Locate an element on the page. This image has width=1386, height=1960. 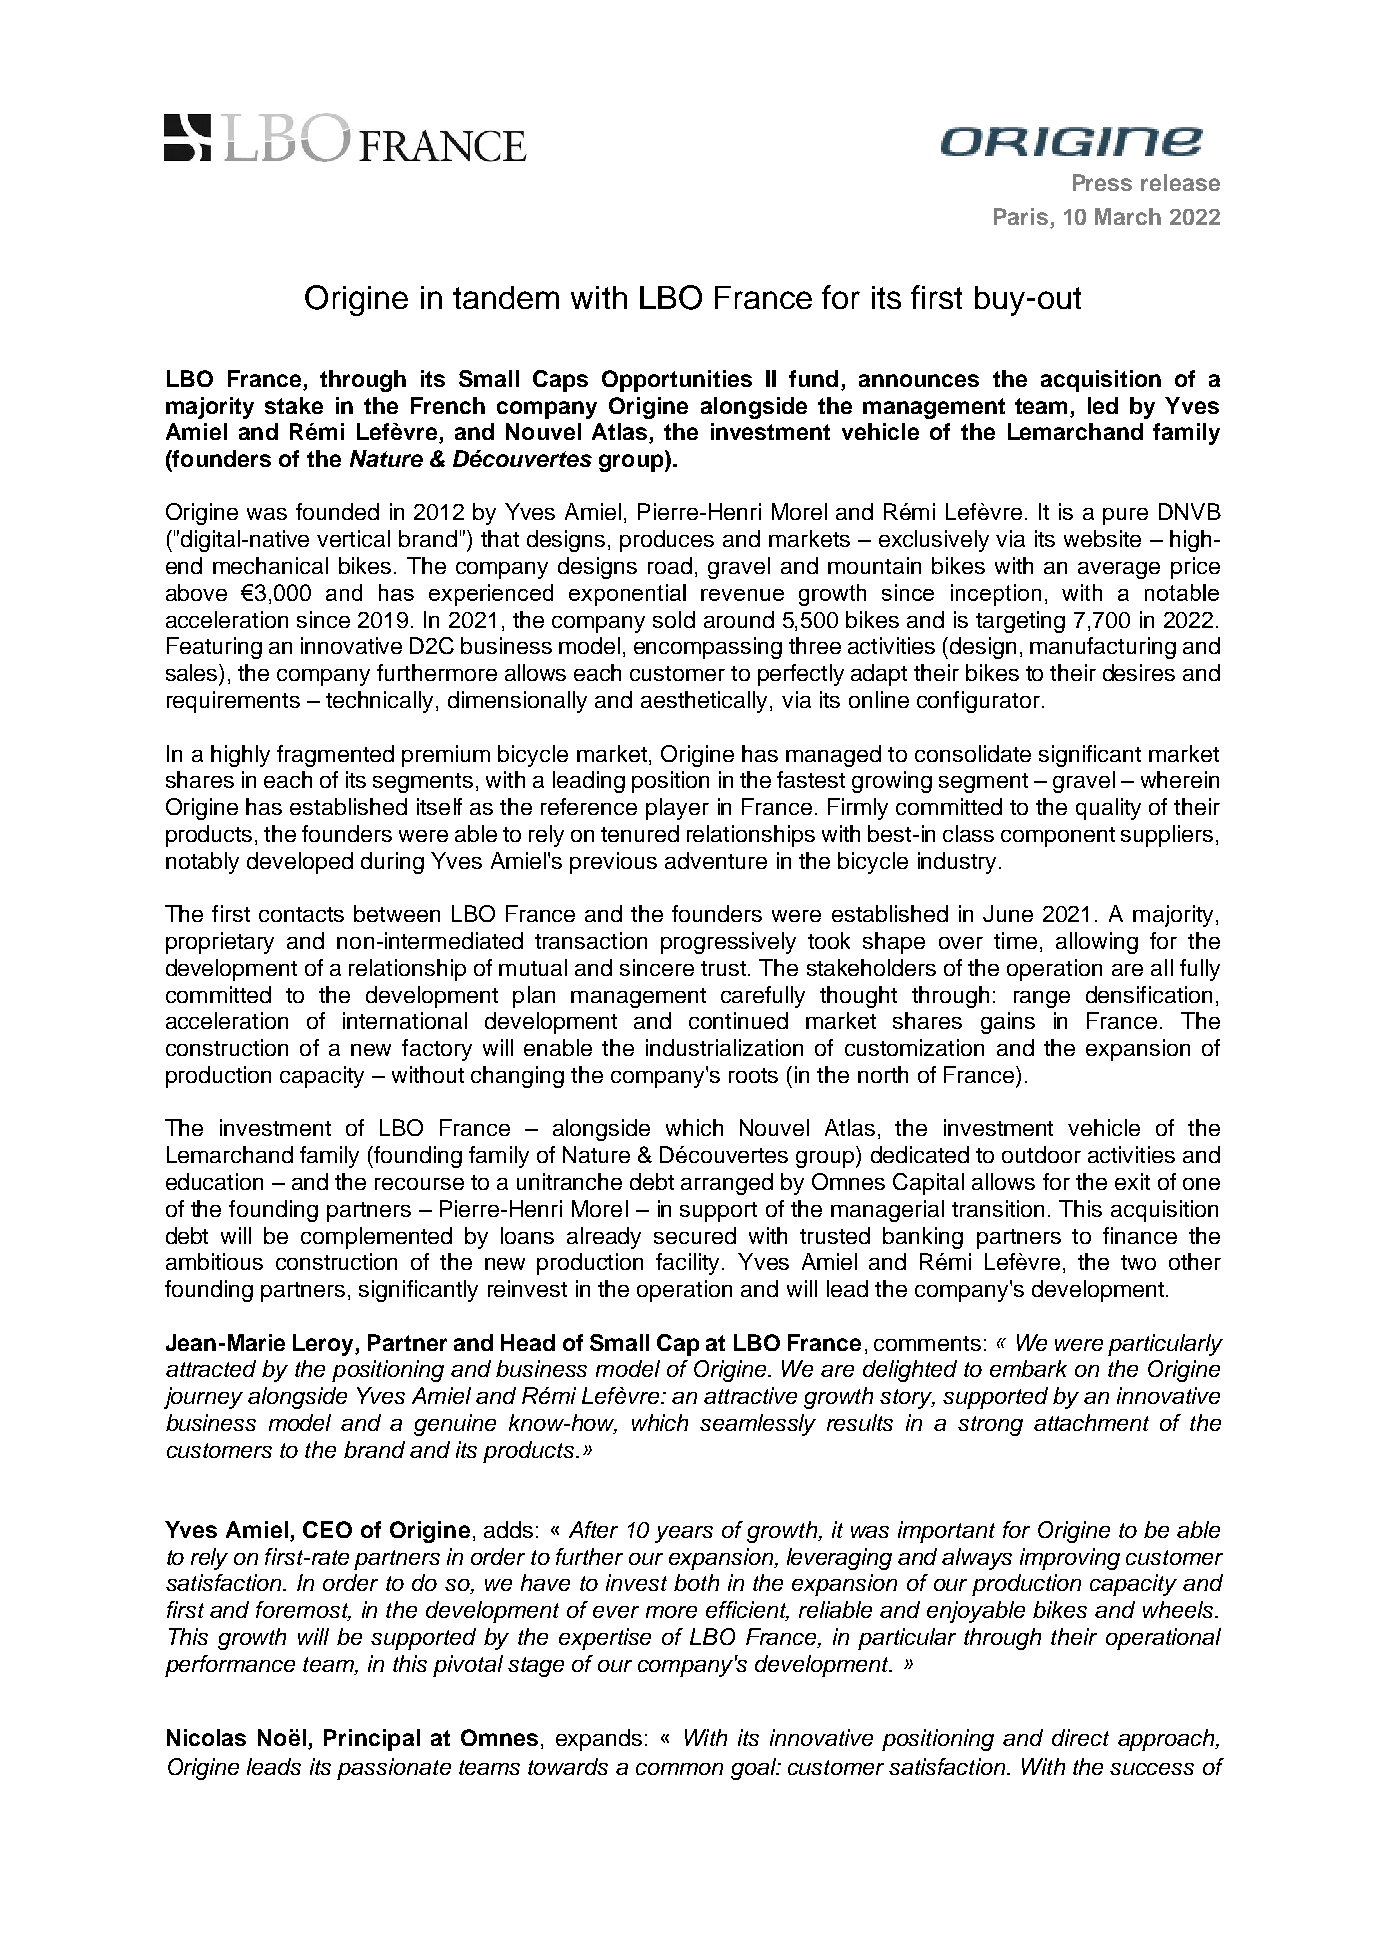
attachment is located at coordinates (1091, 1422).
